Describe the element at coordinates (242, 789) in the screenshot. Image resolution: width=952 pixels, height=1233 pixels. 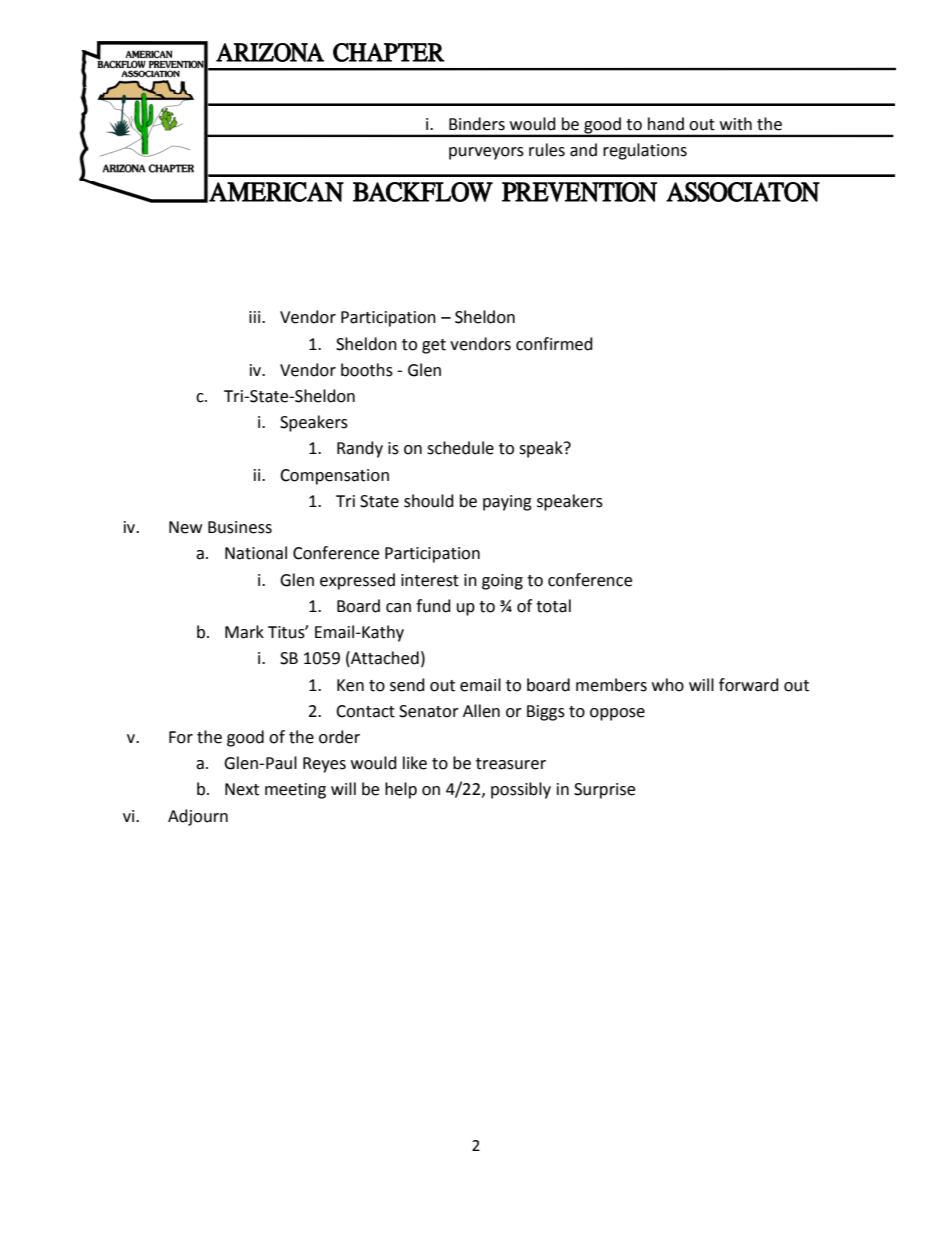
I see `Next` at that location.
